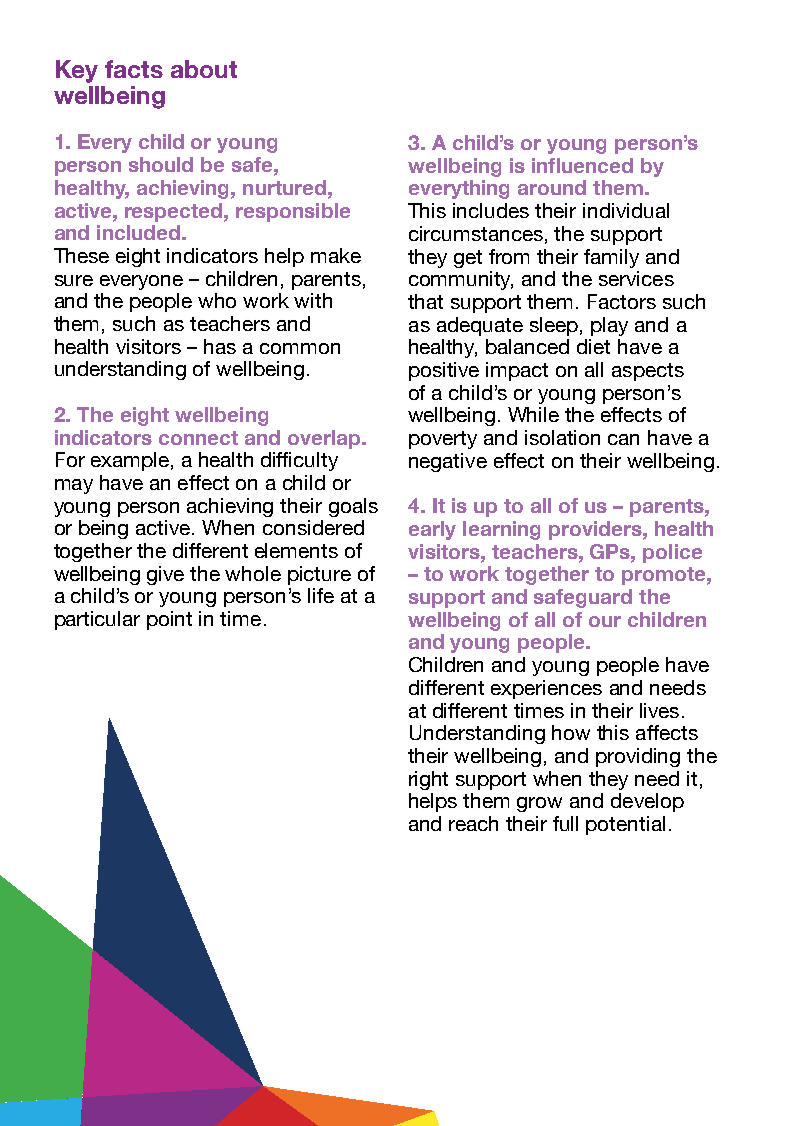 This screenshot has height=1126, width=794. I want to click on diet, so click(593, 346).
